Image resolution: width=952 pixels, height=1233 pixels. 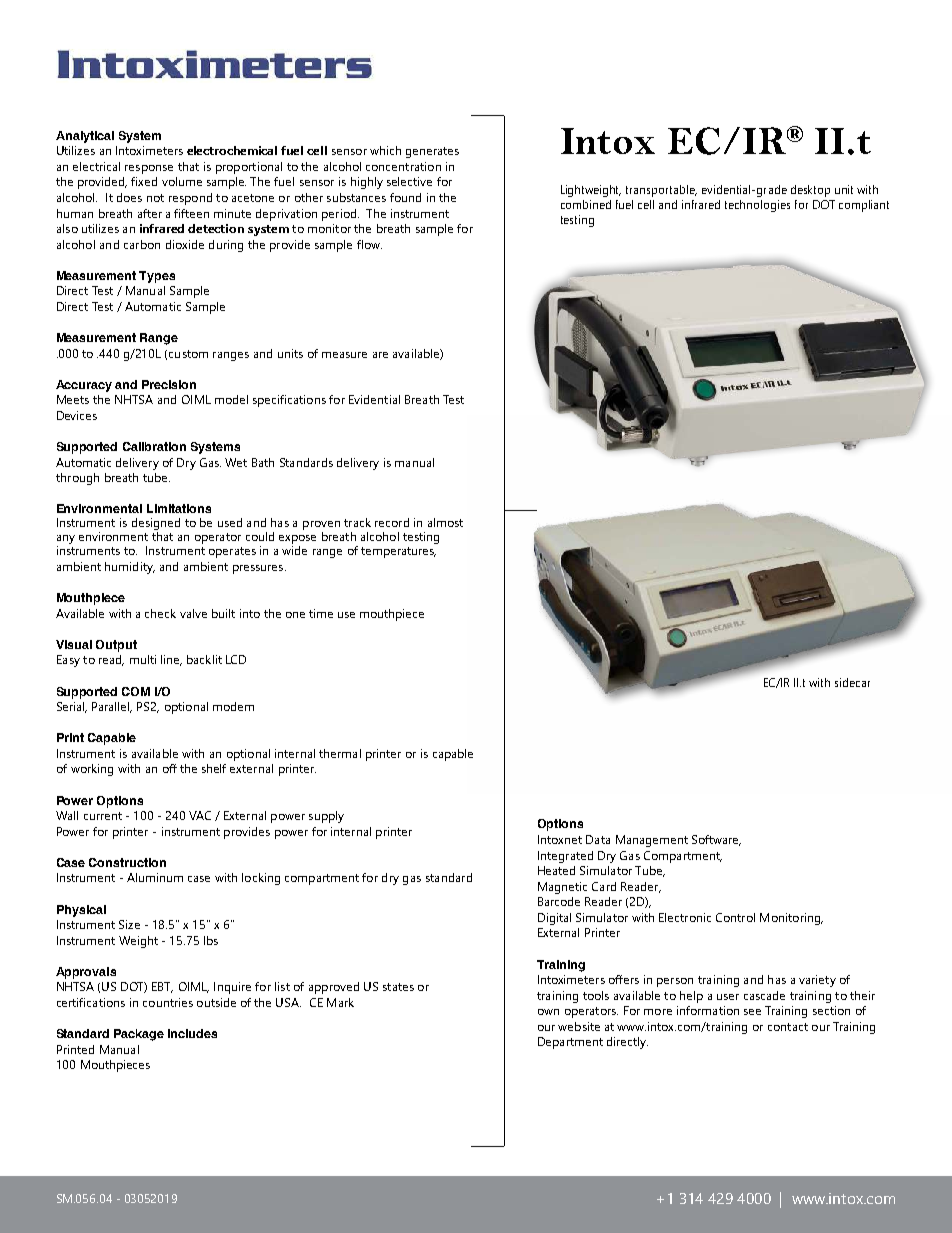 What do you see at coordinates (445, 522) in the screenshot?
I see `almost` at bounding box center [445, 522].
